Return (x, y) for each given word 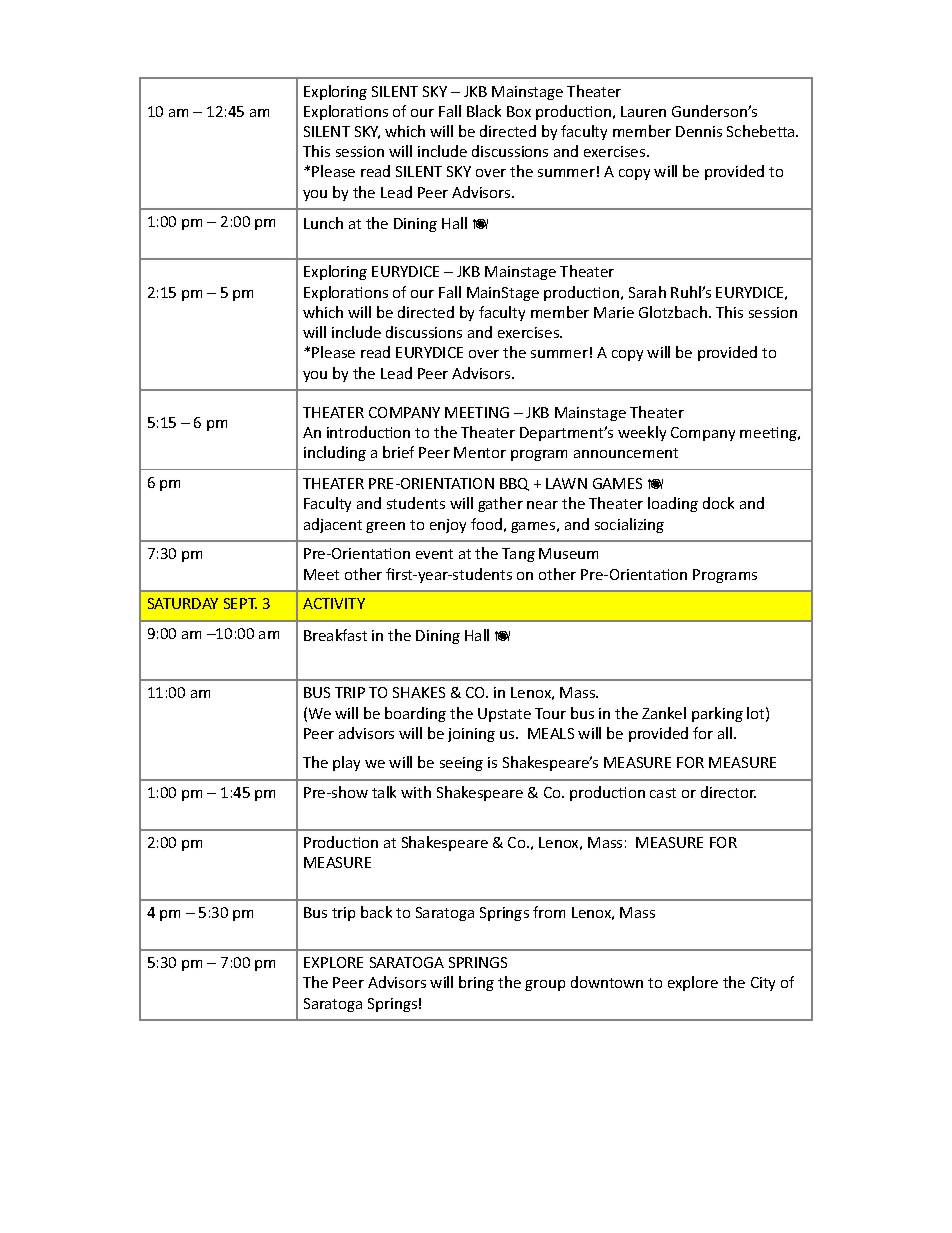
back (376, 912)
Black (484, 111)
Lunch (323, 223)
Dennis (699, 131)
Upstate (504, 715)
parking (717, 714)
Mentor (480, 452)
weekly (642, 433)
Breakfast (335, 635)
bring (476, 983)
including (335, 453)
